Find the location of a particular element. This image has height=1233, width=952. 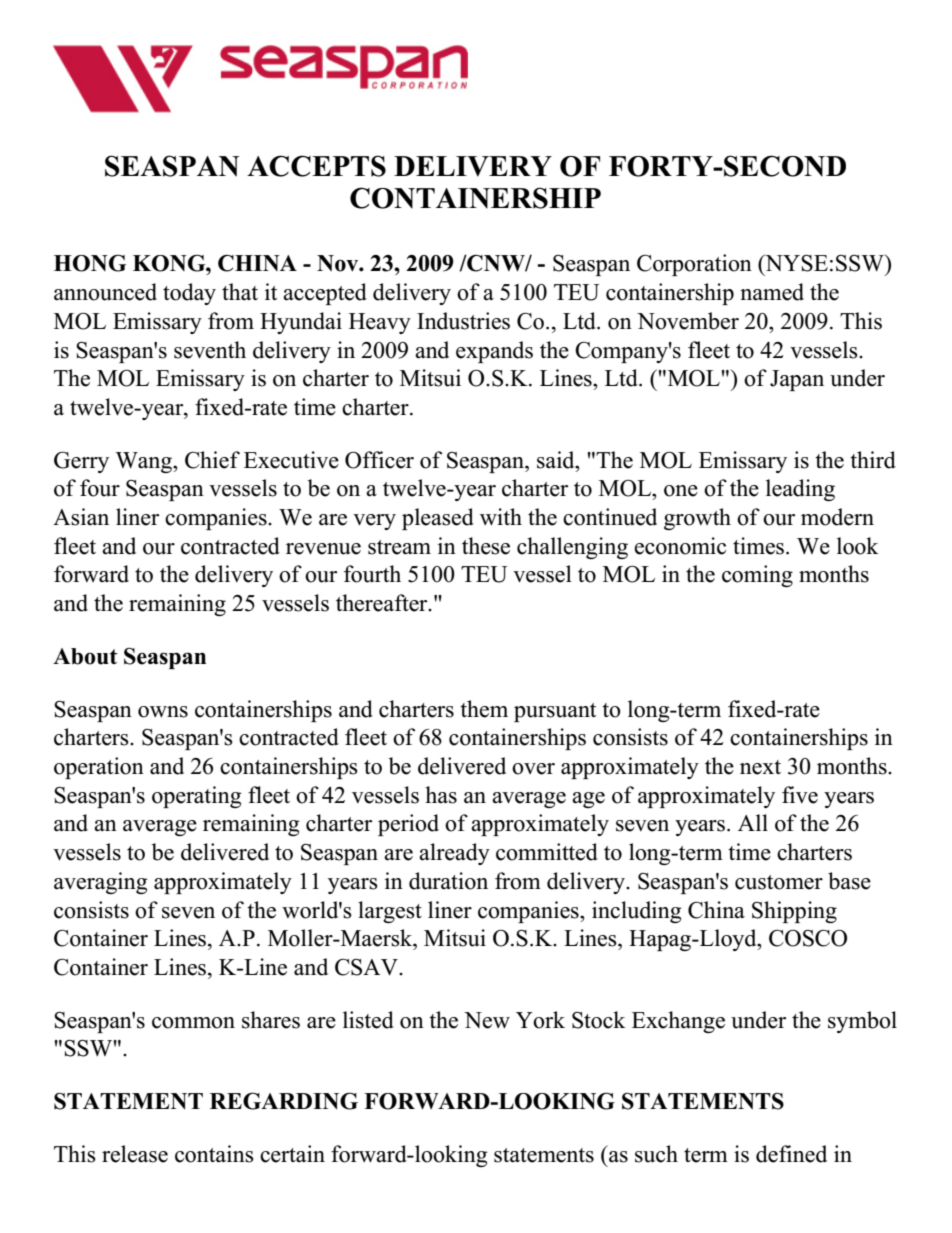

contains is located at coordinates (214, 1154).
